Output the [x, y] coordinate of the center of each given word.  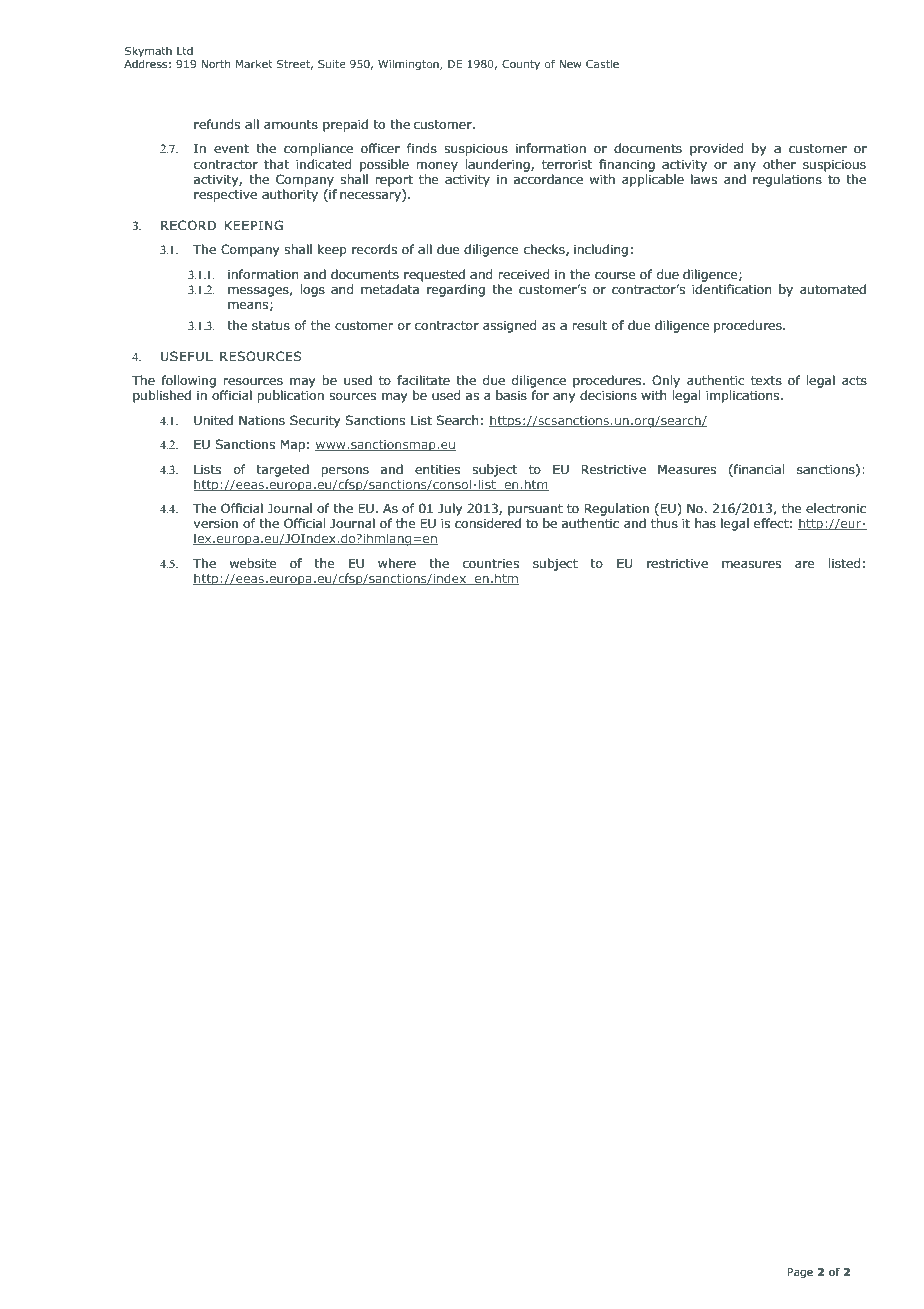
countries [491, 563]
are [805, 564]
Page [800, 1273]
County [521, 65]
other [779, 164]
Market [254, 64]
